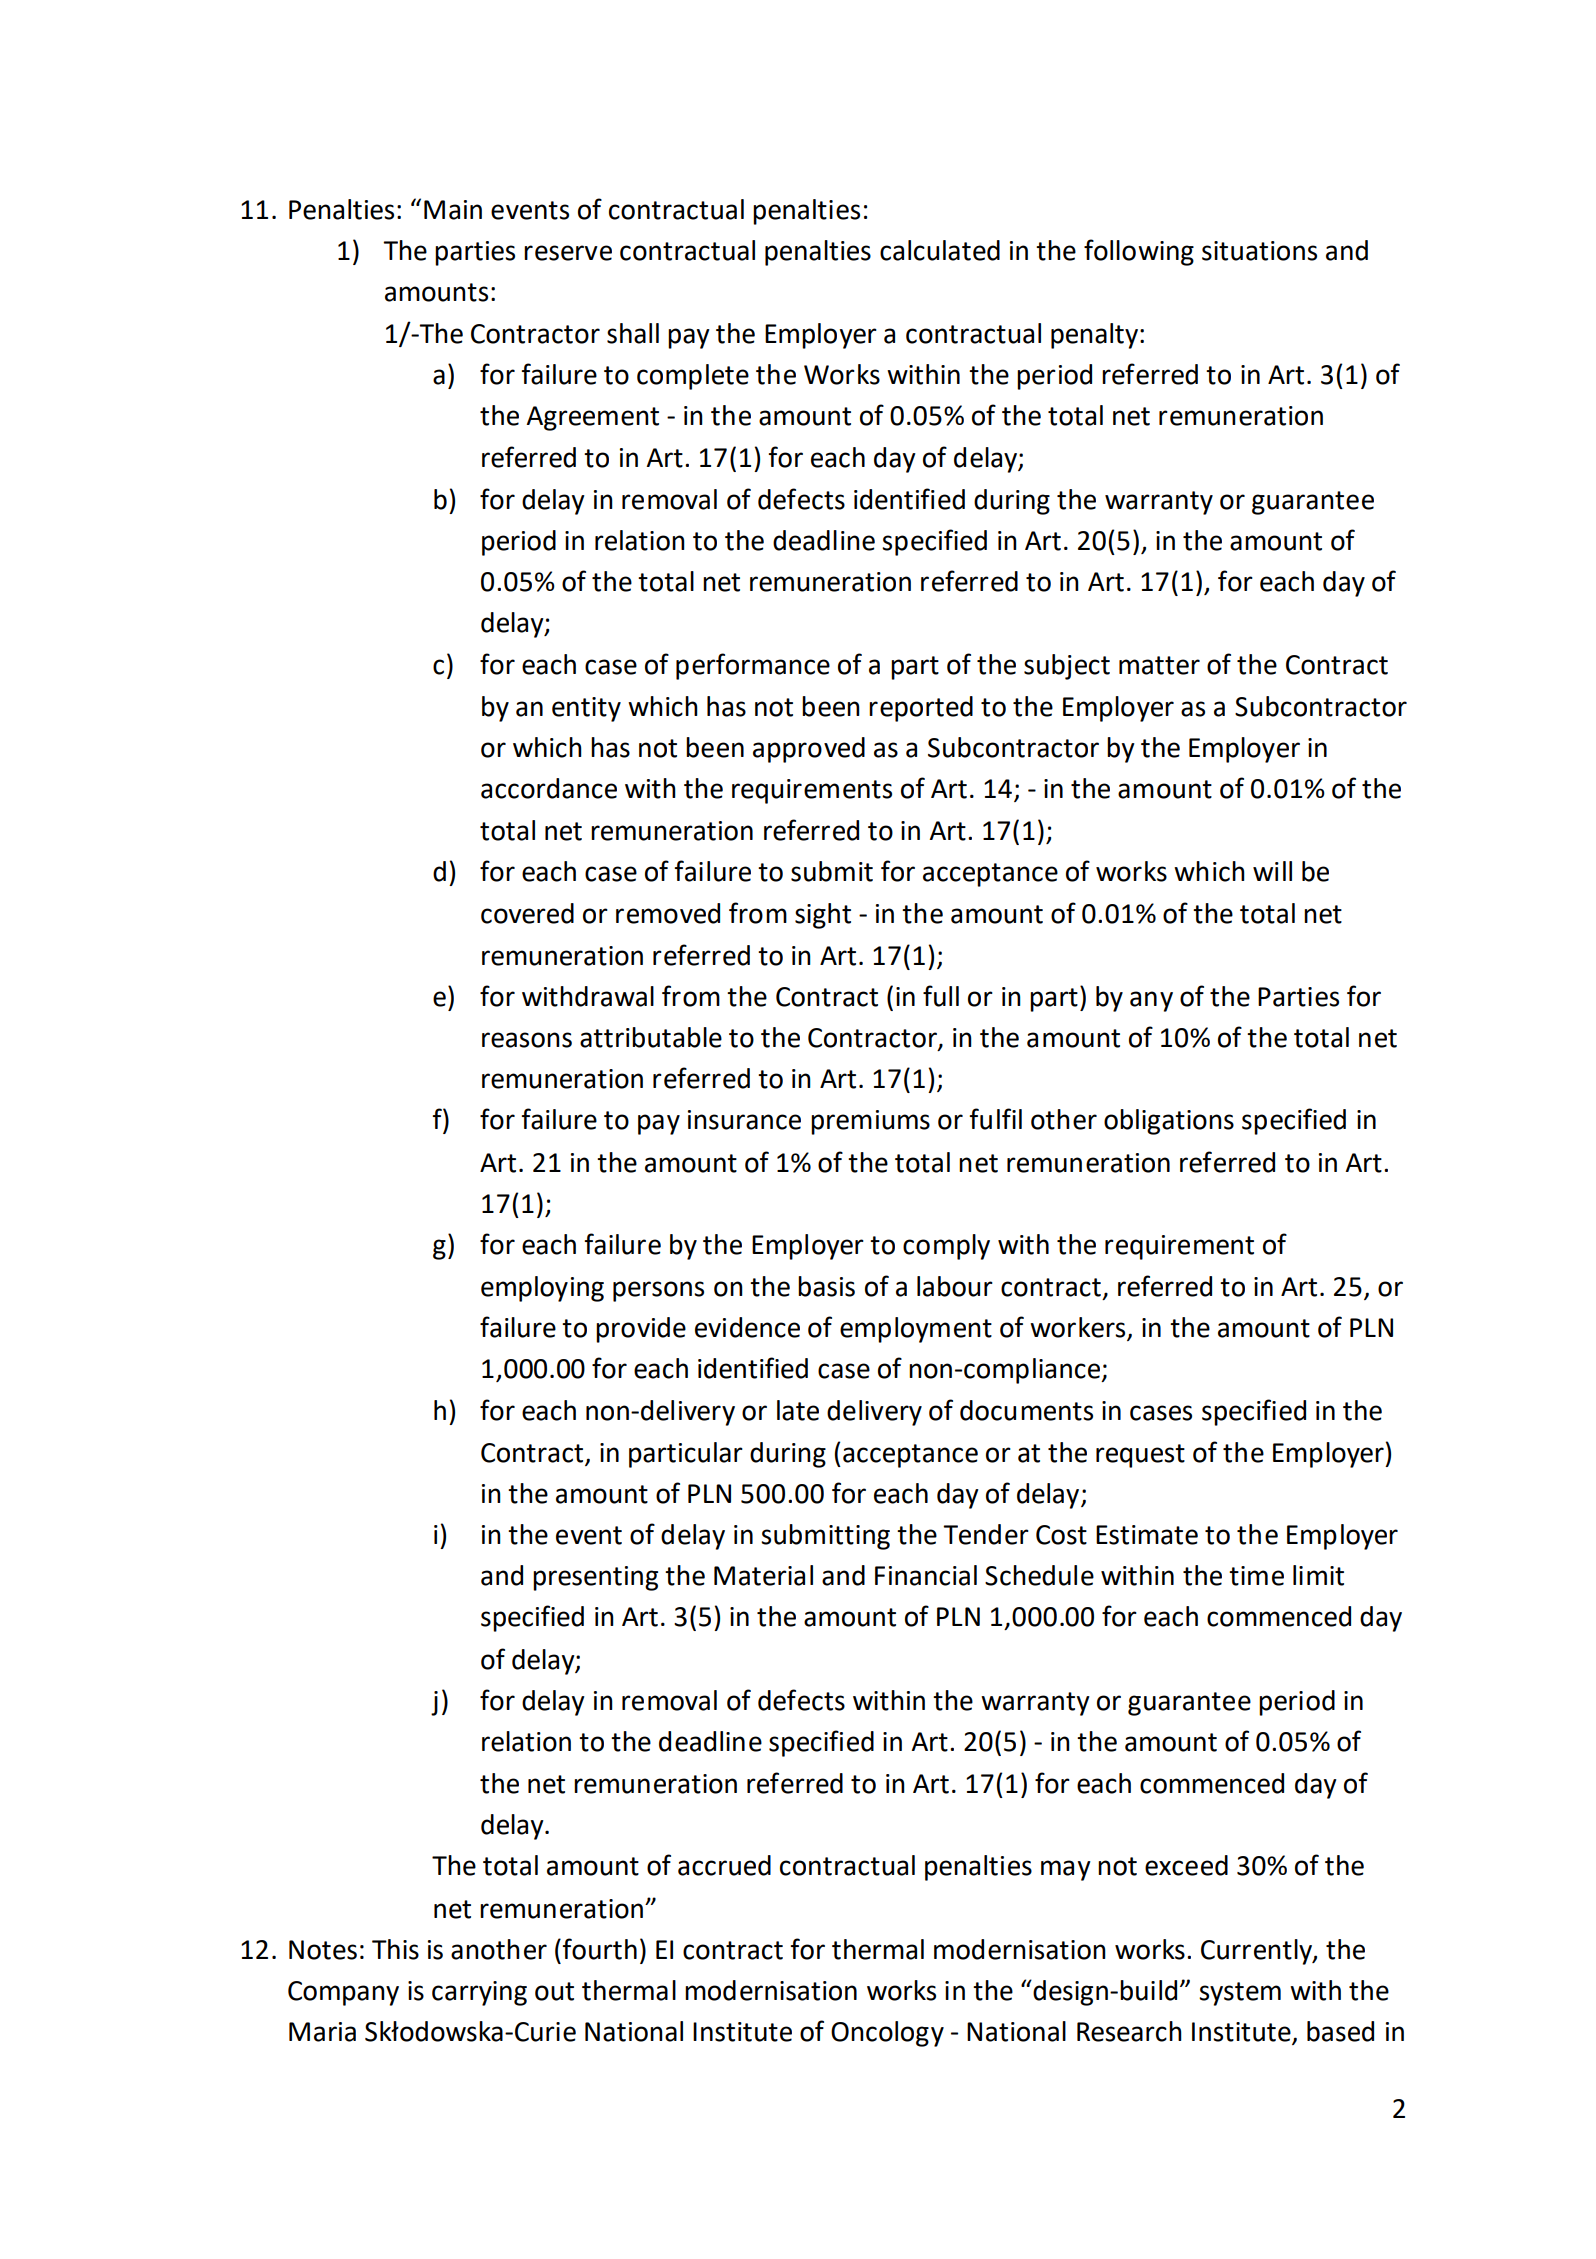 Image resolution: width=1596 pixels, height=2259 pixels. I want to click on complete, so click(693, 377).
